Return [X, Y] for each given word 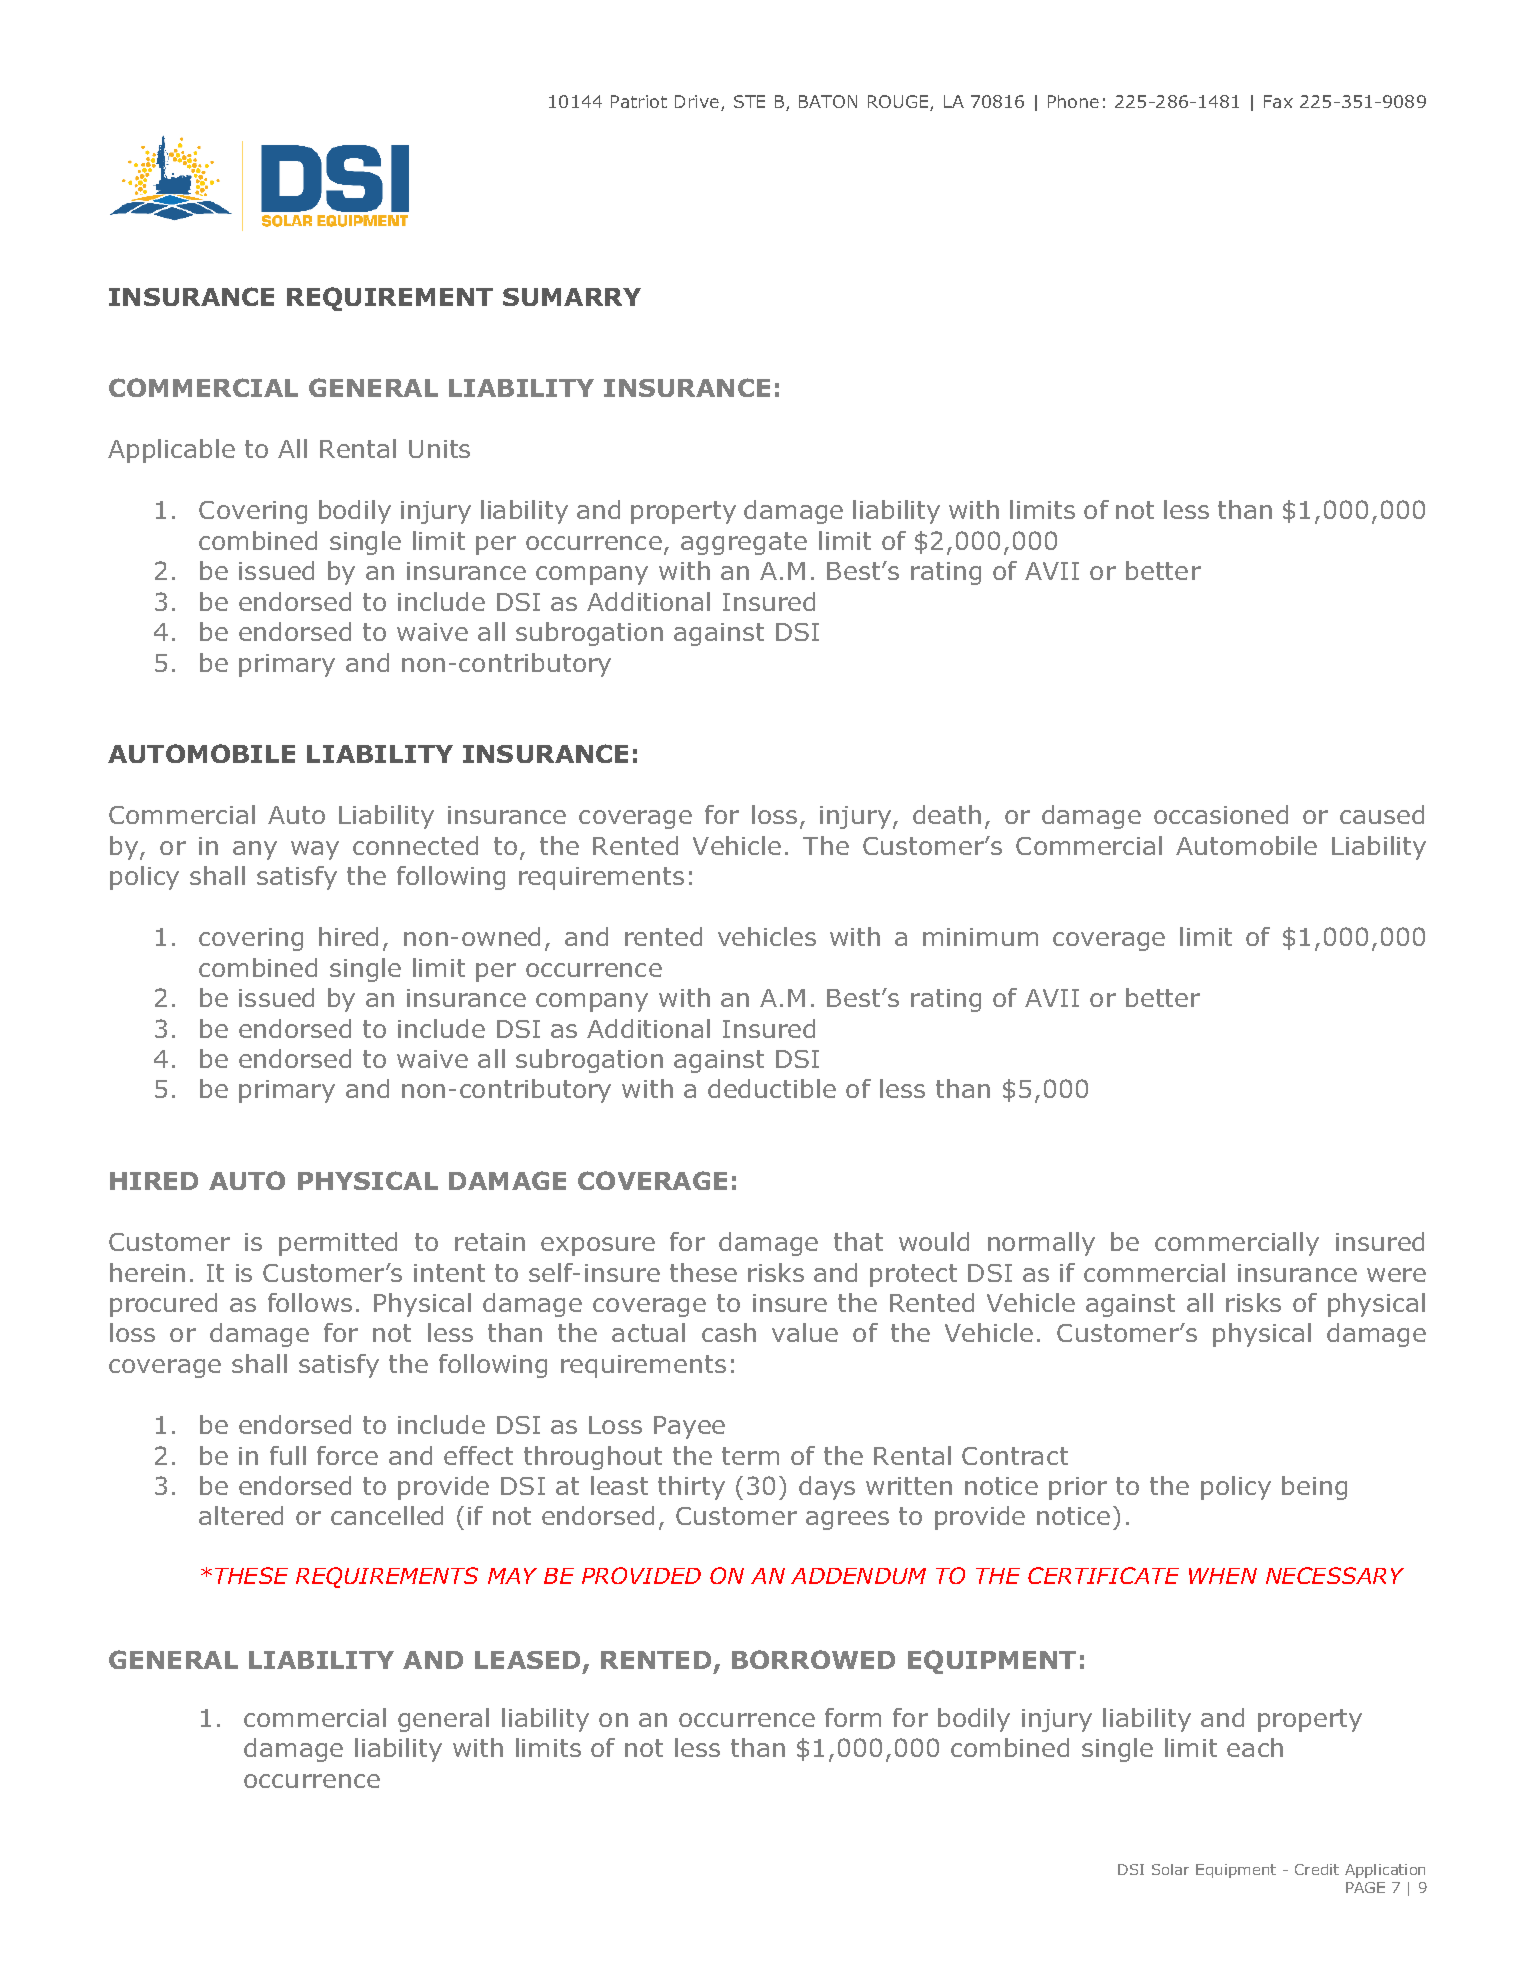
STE [749, 101]
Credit [1317, 1869]
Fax [1278, 101]
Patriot [639, 101]
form [853, 1717]
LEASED [527, 1660]
